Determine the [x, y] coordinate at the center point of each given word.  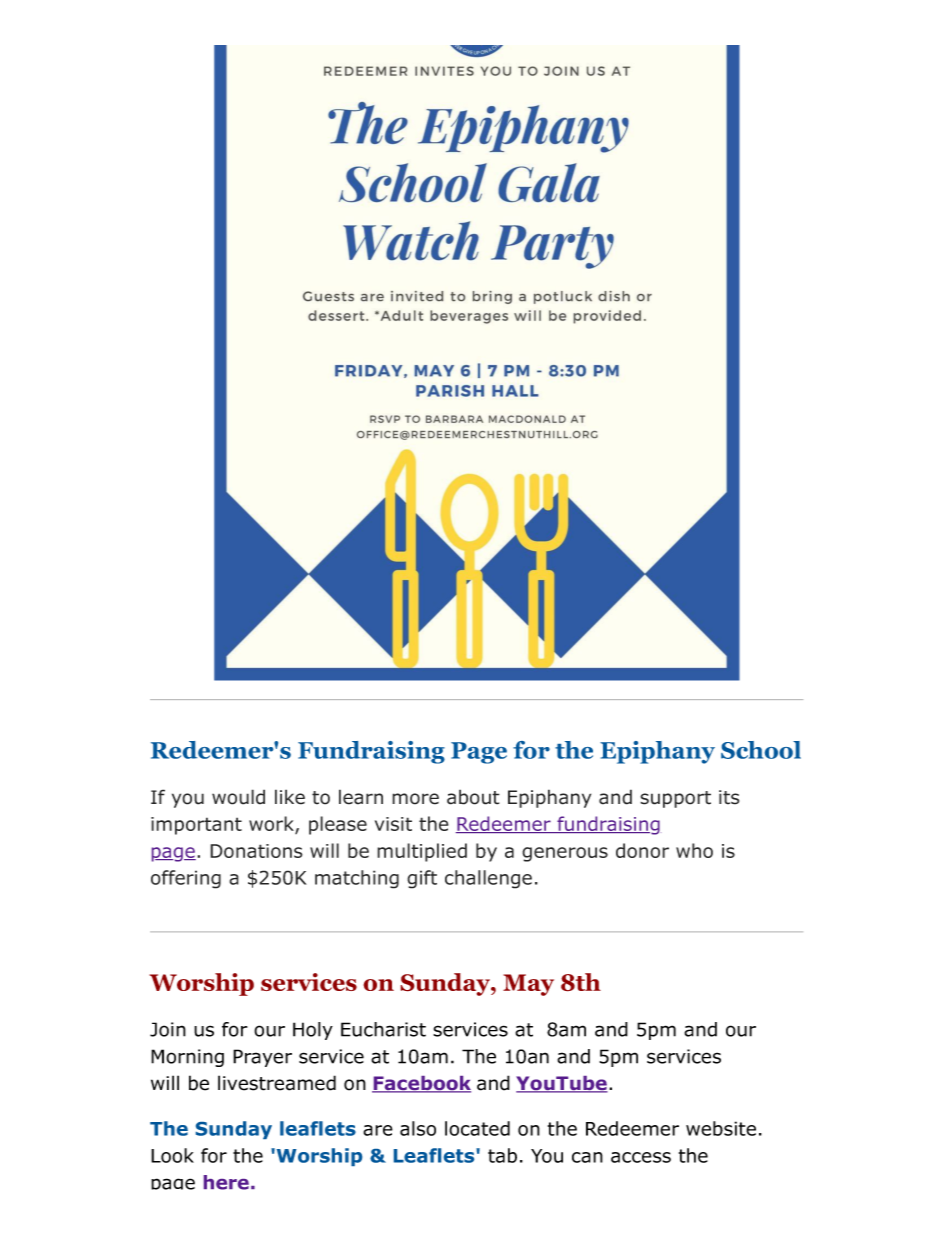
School [761, 750]
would [238, 797]
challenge [488, 879]
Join [168, 1029]
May [528, 985]
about [473, 797]
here [226, 1182]
